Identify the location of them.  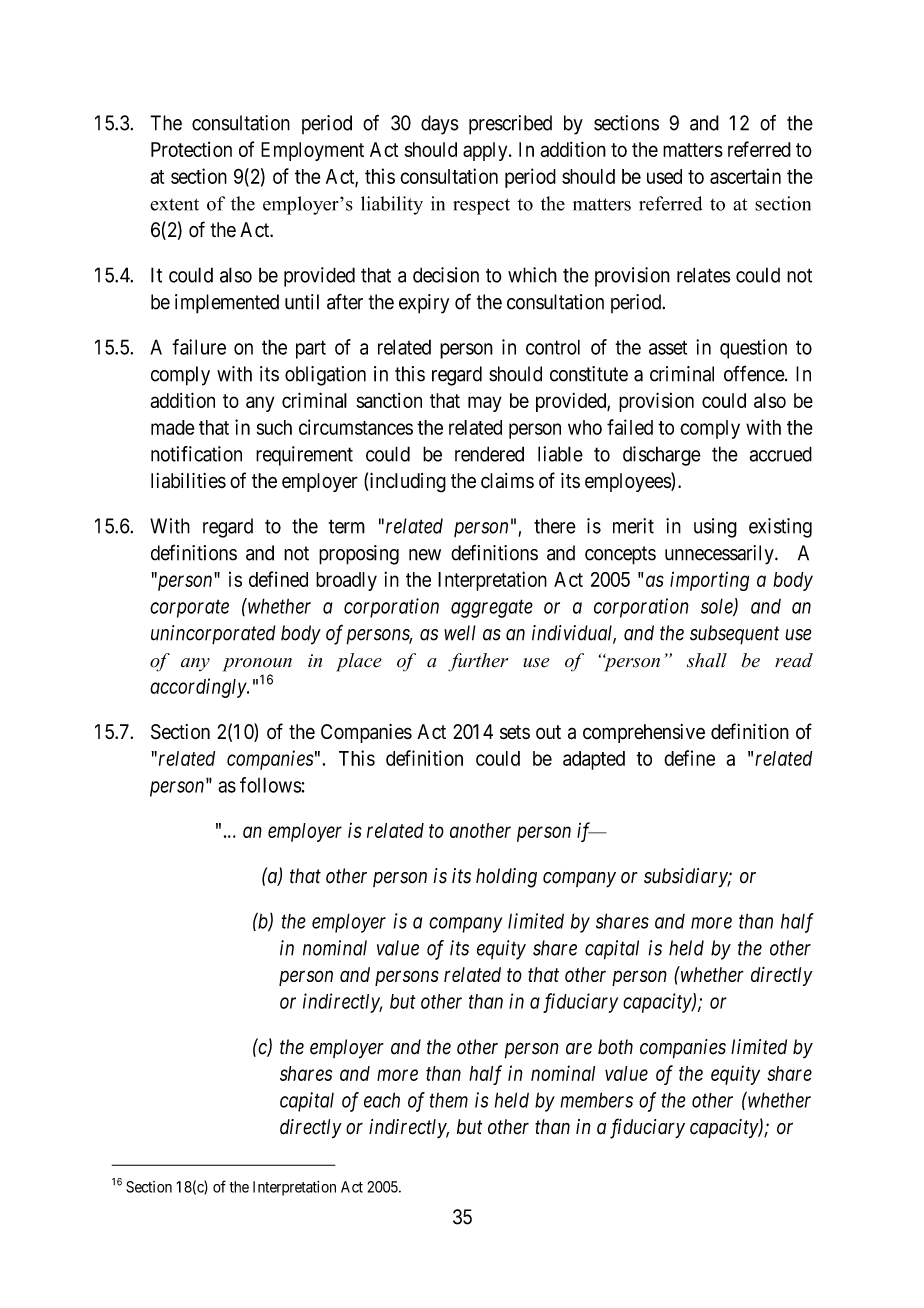
(449, 1100).
